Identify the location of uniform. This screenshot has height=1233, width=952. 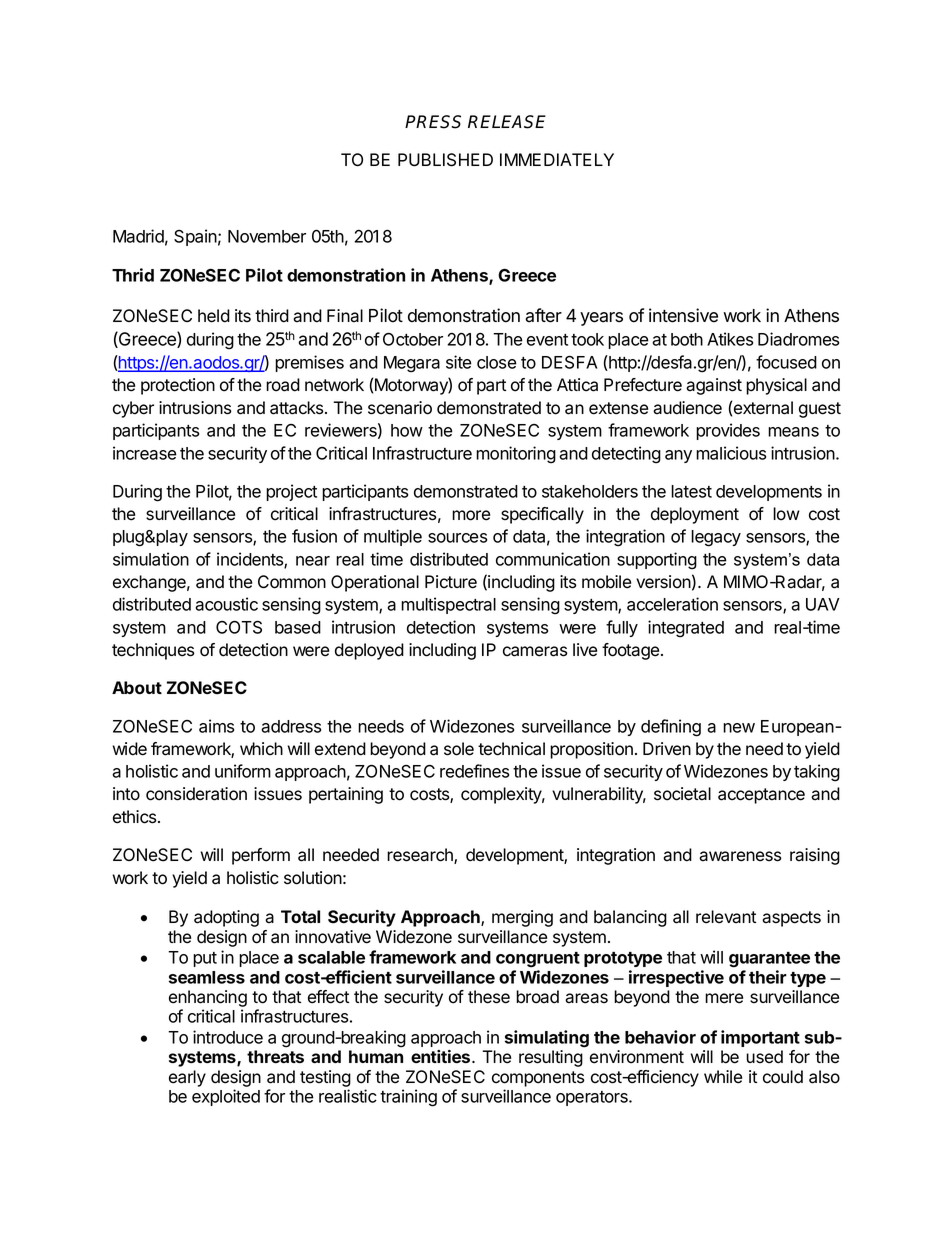
(243, 771).
